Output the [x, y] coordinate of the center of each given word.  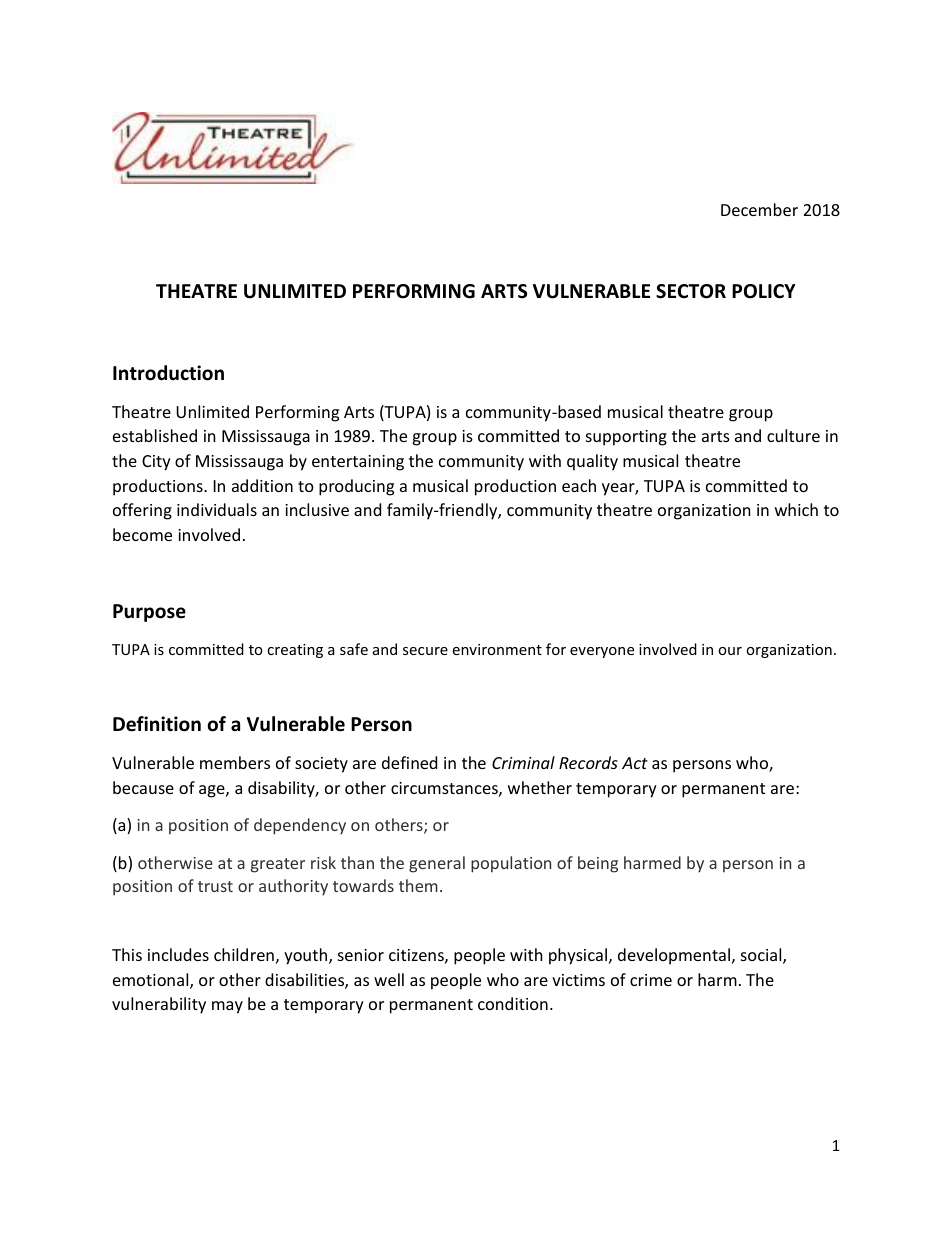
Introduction [168, 373]
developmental [675, 956]
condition [513, 1003]
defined [409, 762]
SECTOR [691, 291]
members [235, 762]
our [730, 651]
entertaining [358, 463]
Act [635, 763]
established [155, 435]
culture [793, 435]
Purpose [149, 613]
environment [497, 649]
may [227, 1007]
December [759, 209]
